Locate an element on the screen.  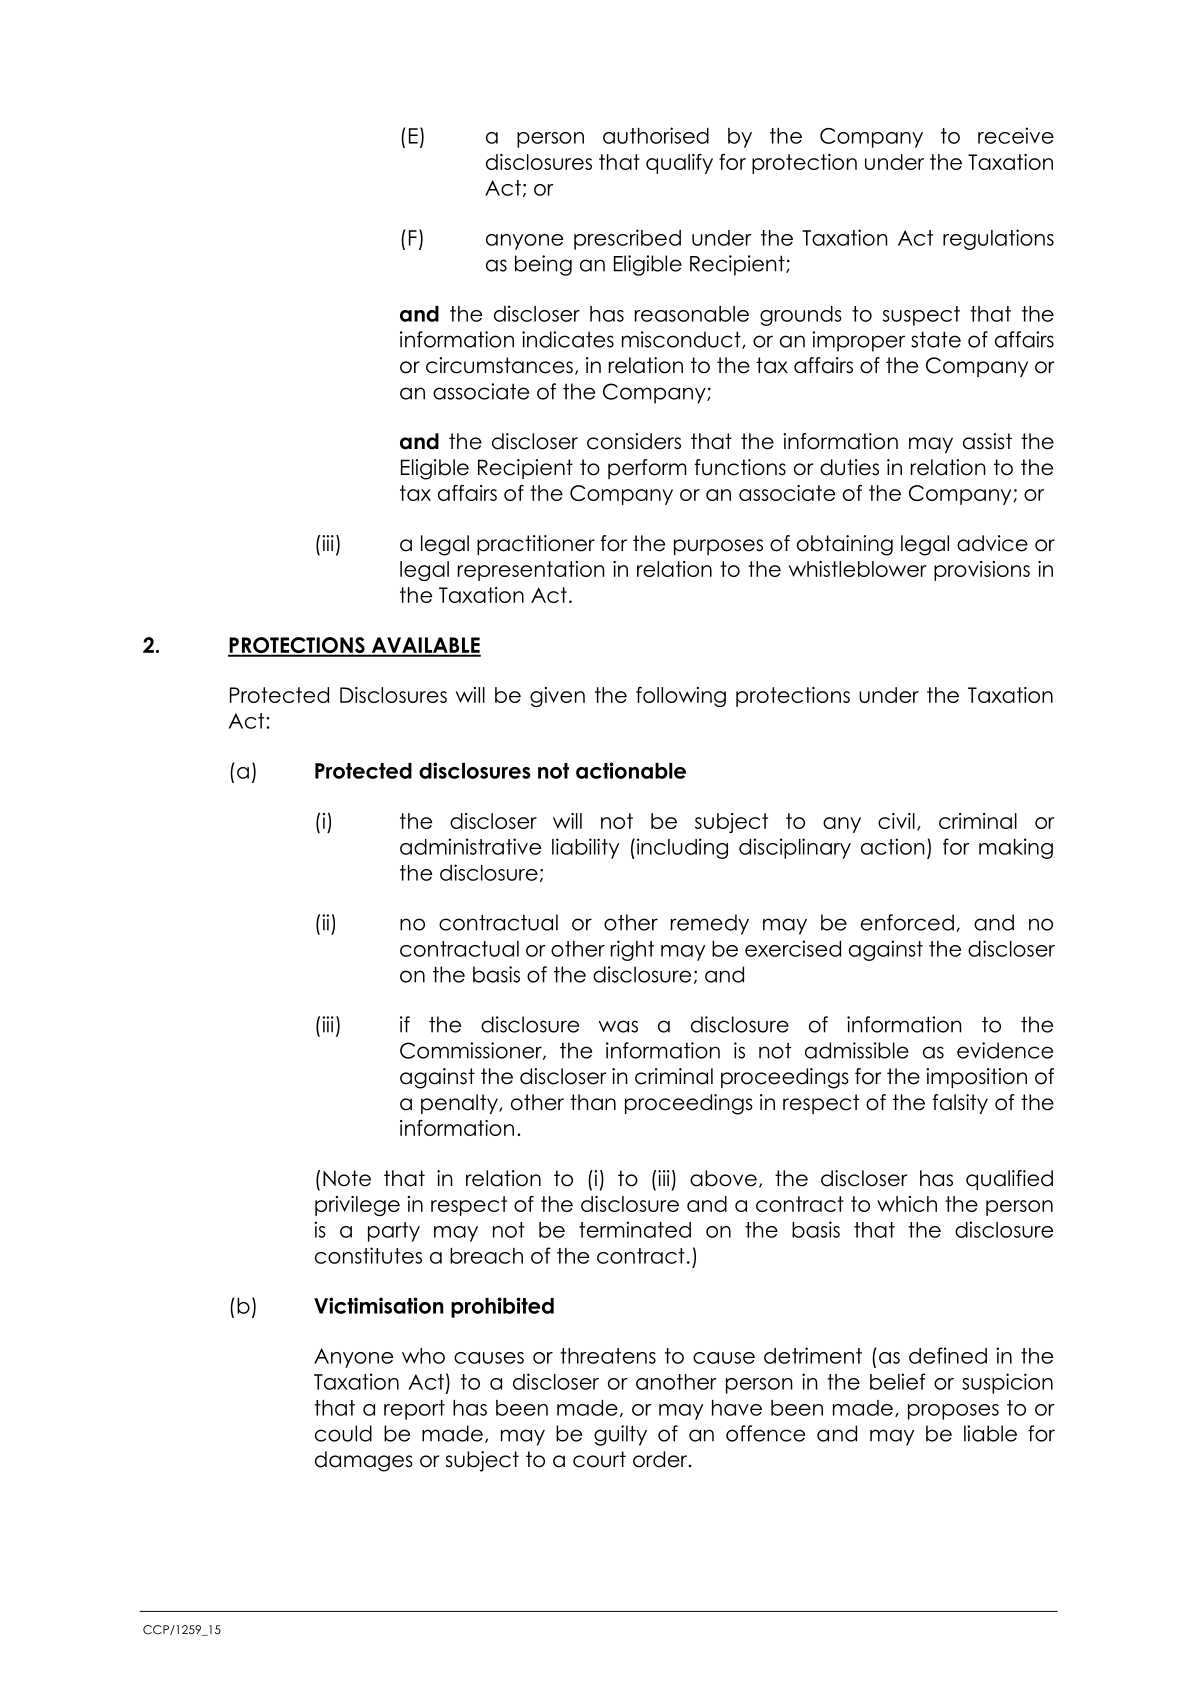
including is located at coordinates (681, 848).
